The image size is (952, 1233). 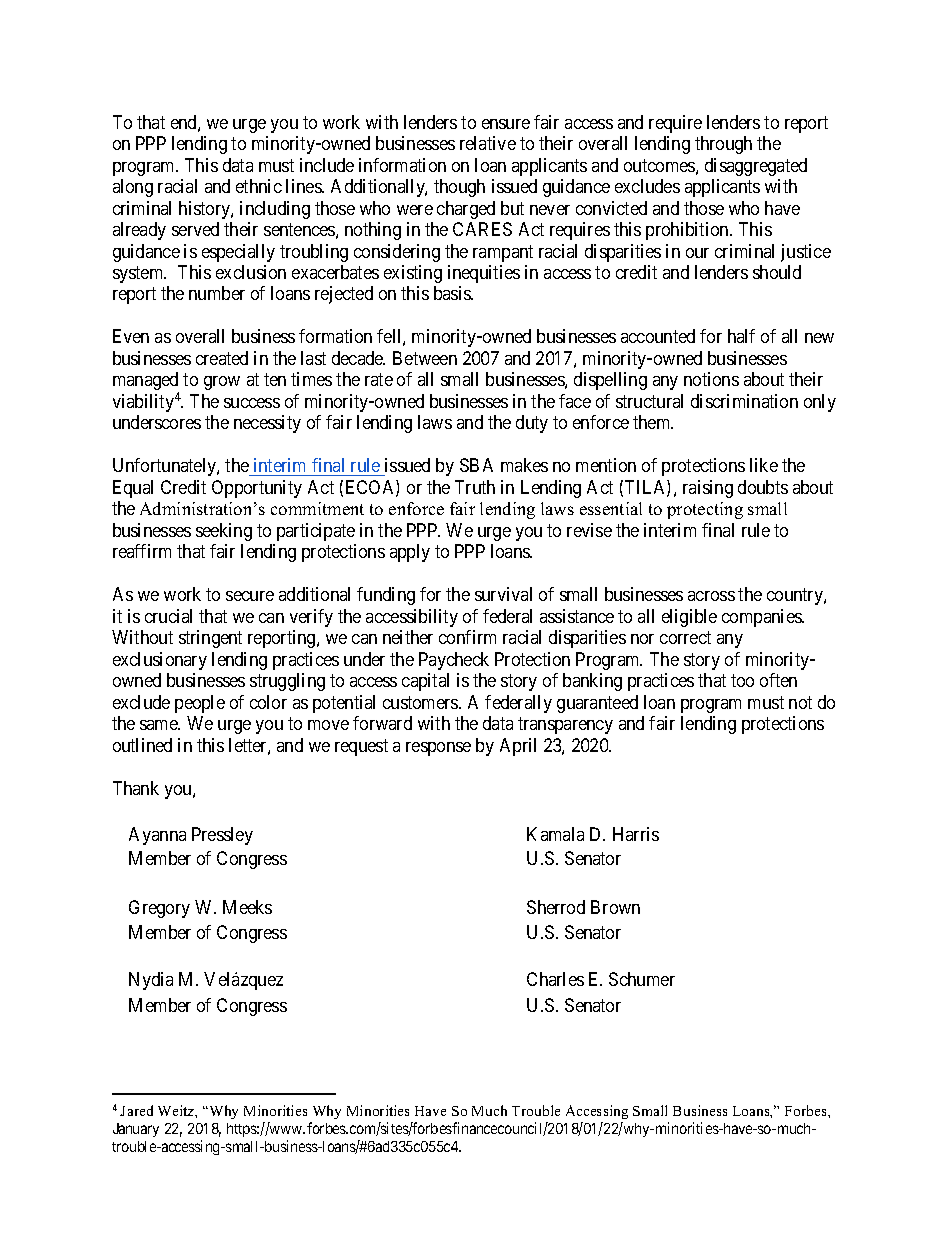 What do you see at coordinates (425, 358) in the image?
I see `Between` at bounding box center [425, 358].
